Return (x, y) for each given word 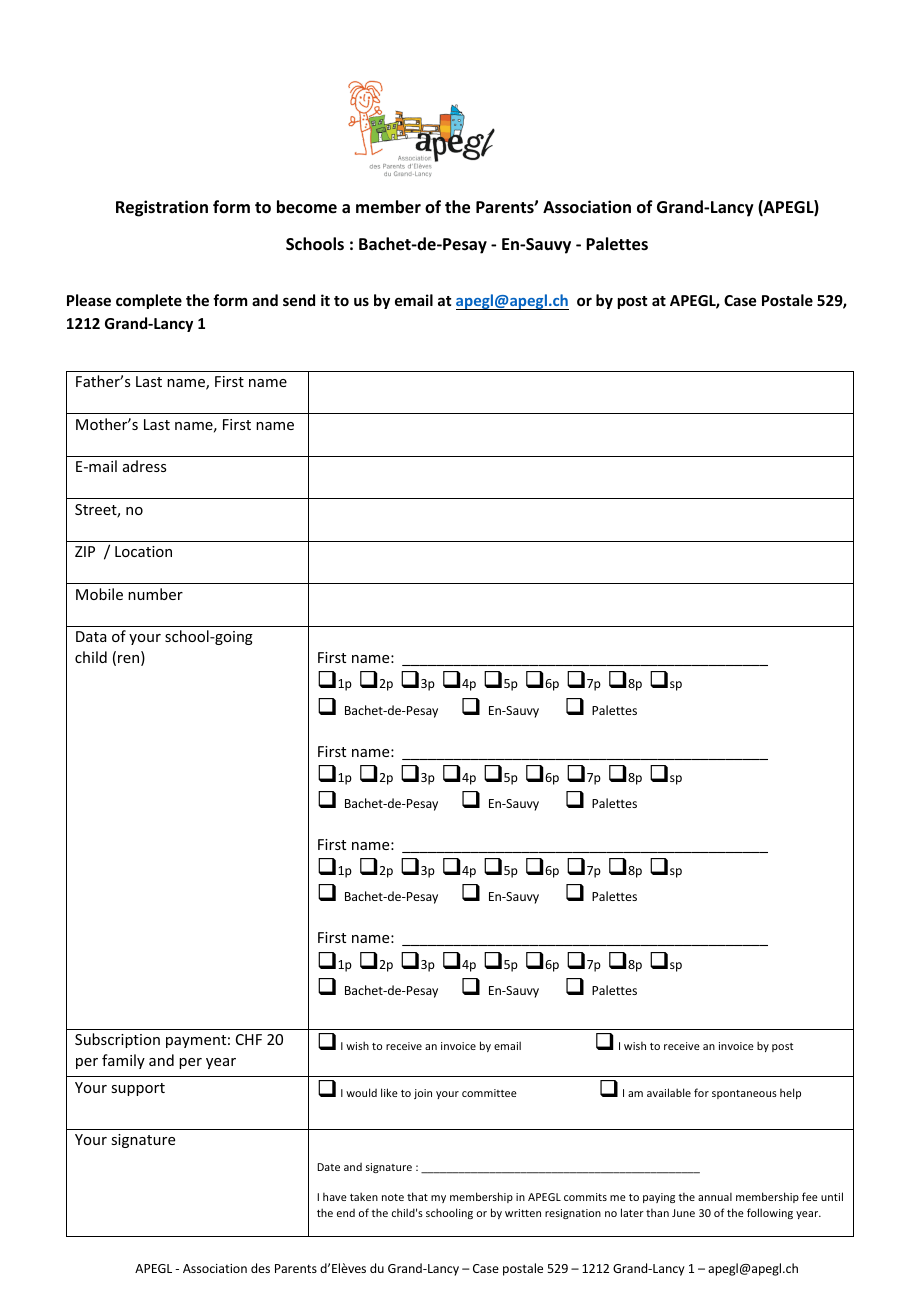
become (307, 207)
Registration (162, 208)
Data (91, 636)
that (417, 1196)
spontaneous (744, 1094)
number (155, 594)
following (770, 1213)
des (260, 1268)
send (299, 300)
